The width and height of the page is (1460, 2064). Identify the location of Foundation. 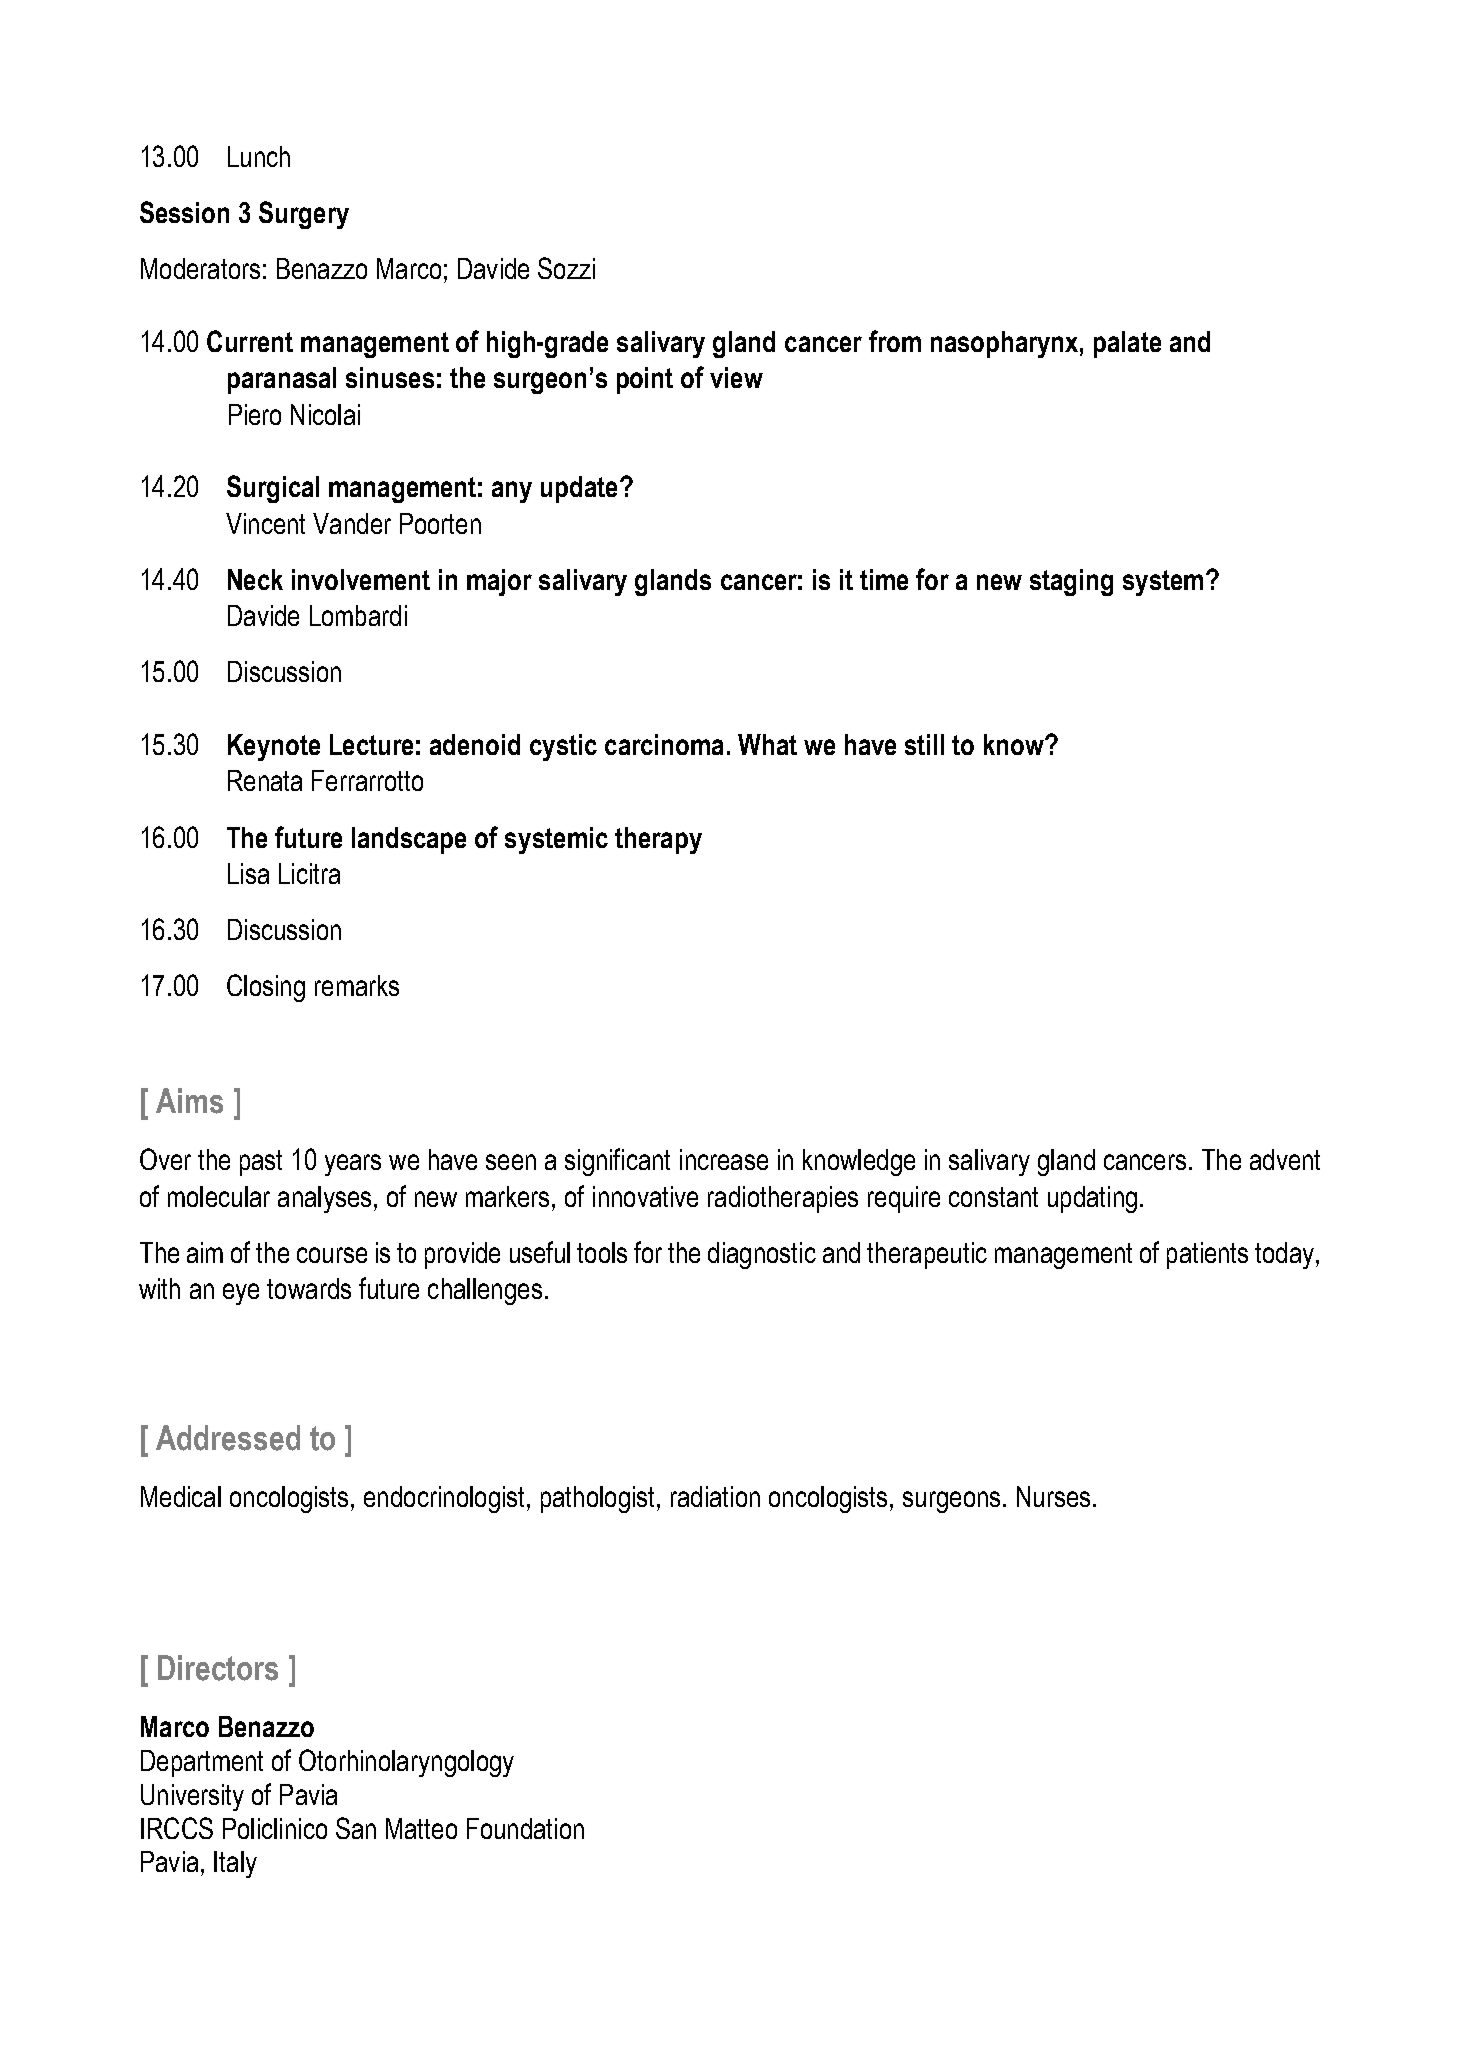
(525, 1828).
